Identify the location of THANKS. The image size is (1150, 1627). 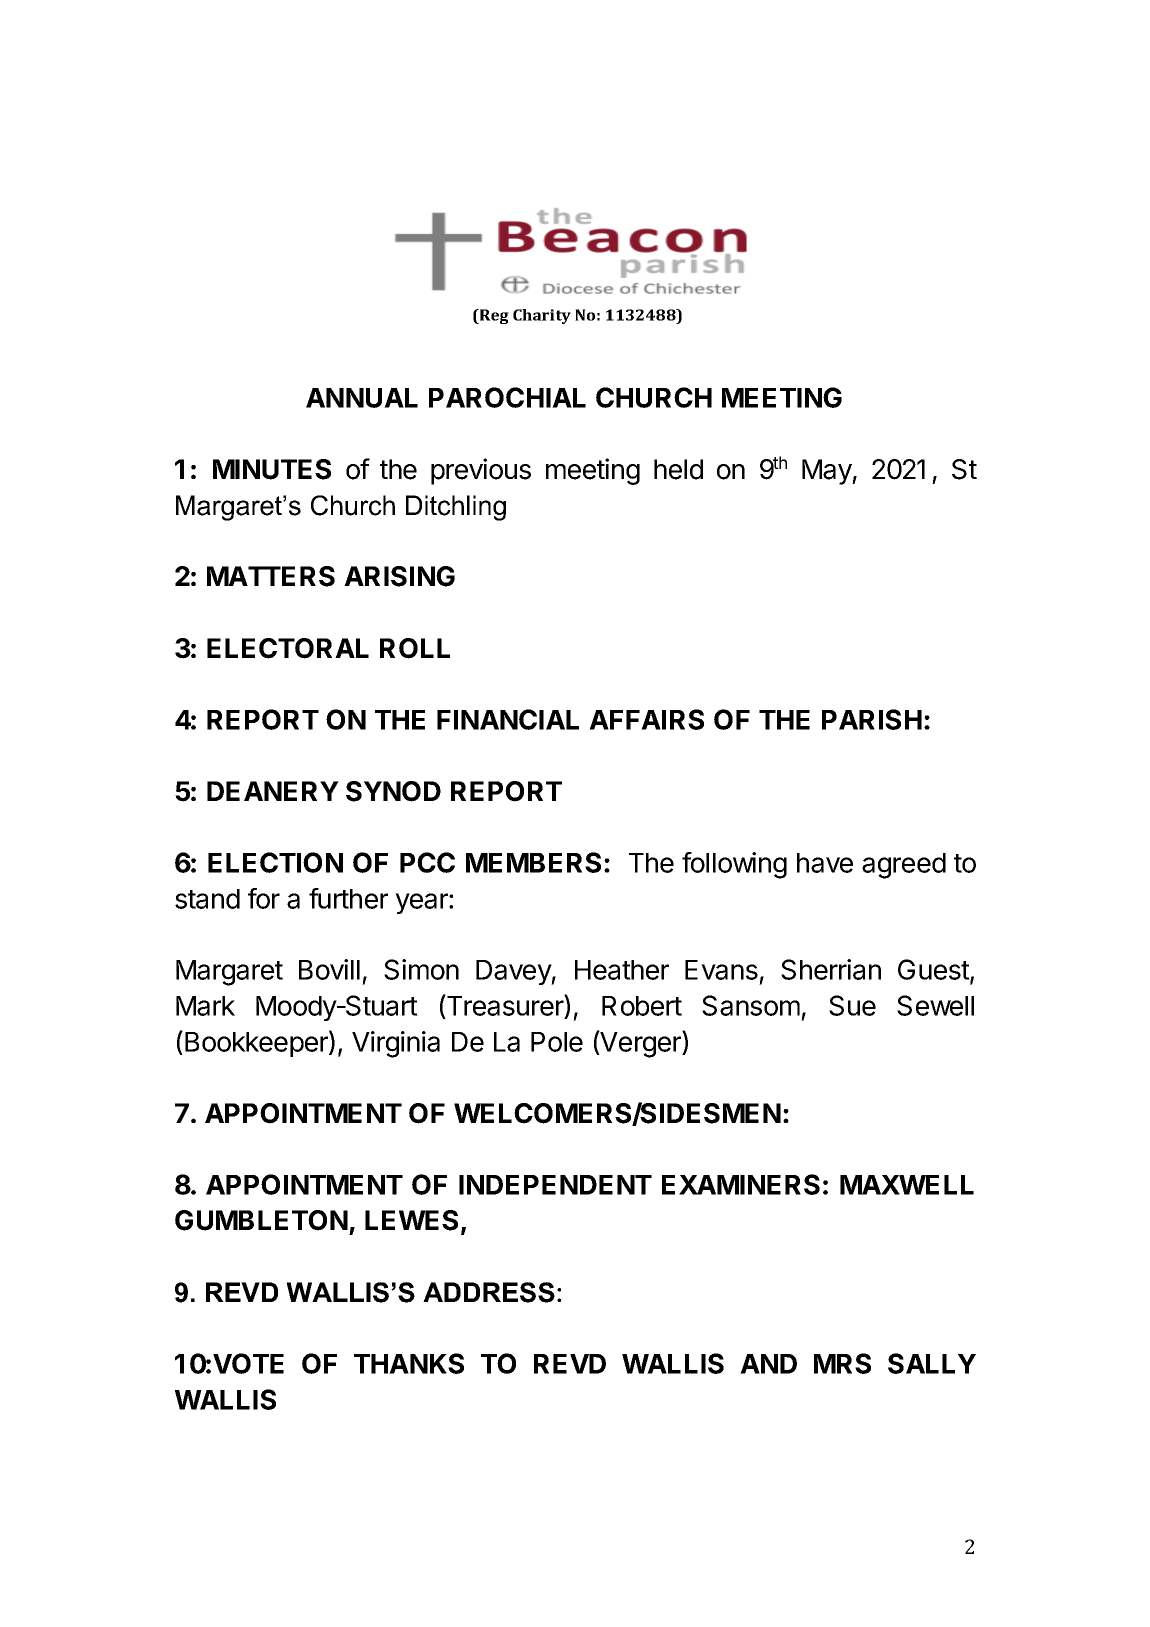
(409, 1363).
